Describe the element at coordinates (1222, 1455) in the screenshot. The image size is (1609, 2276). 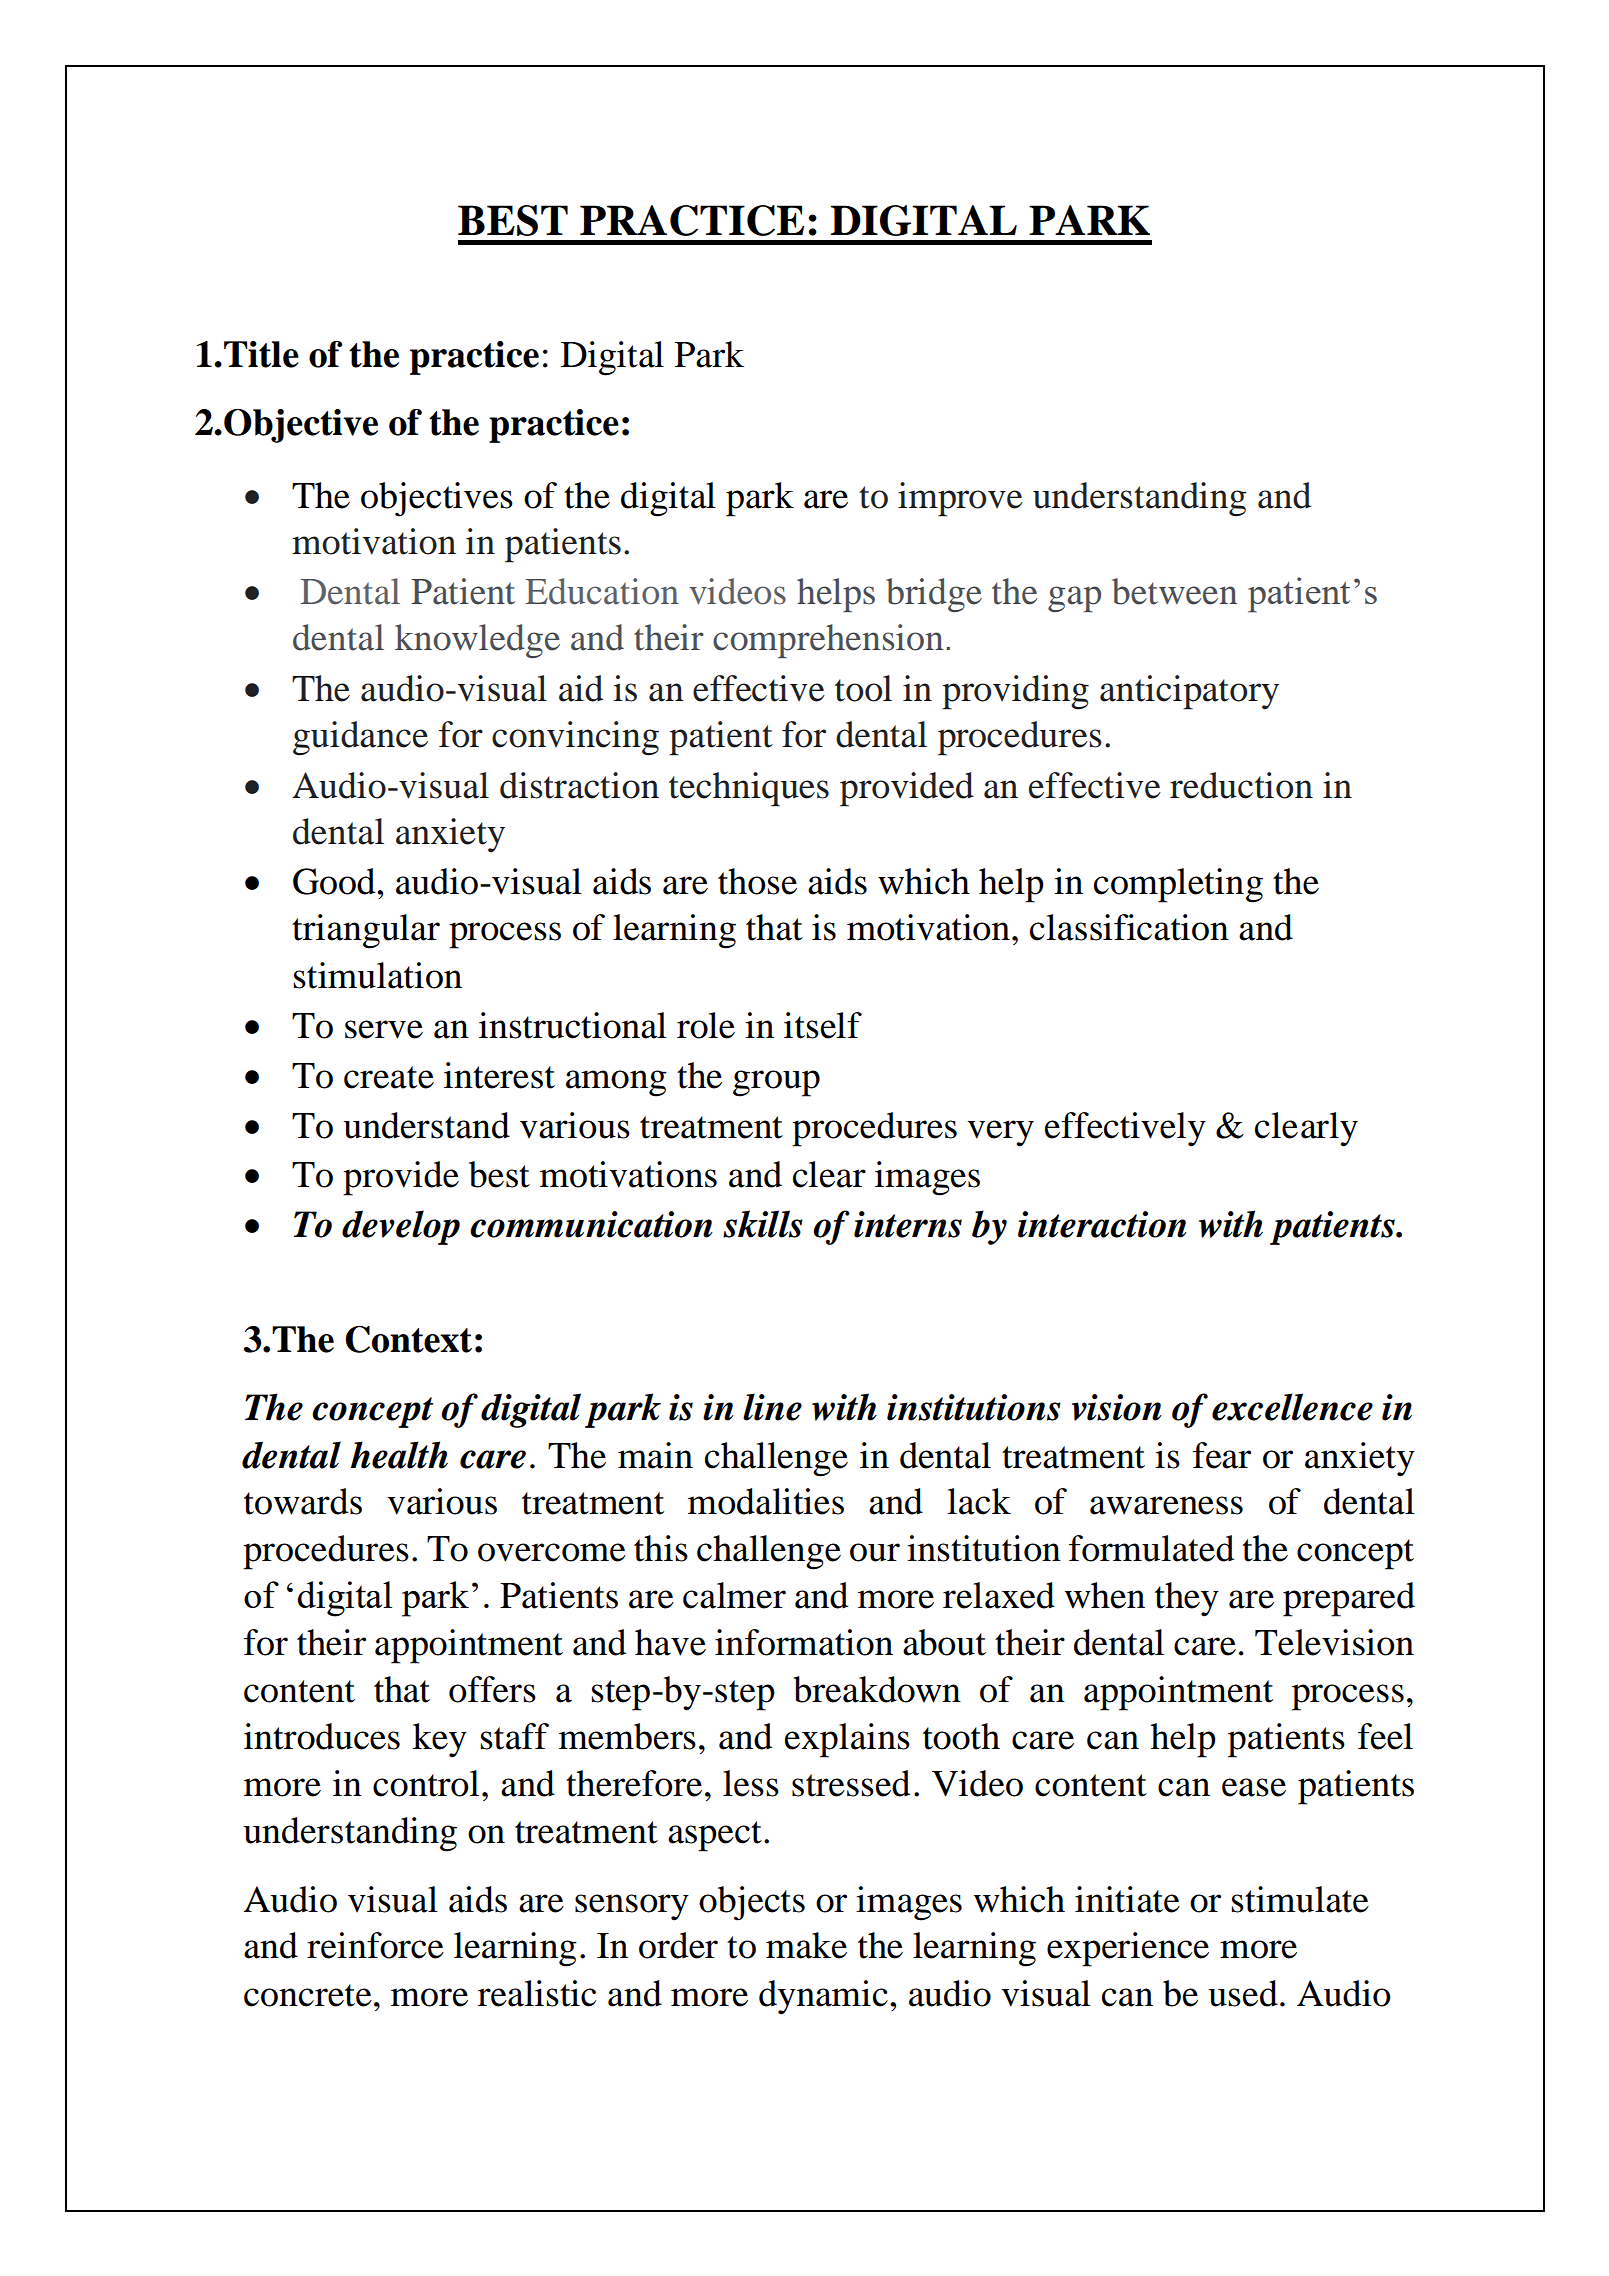
I see `fear` at that location.
